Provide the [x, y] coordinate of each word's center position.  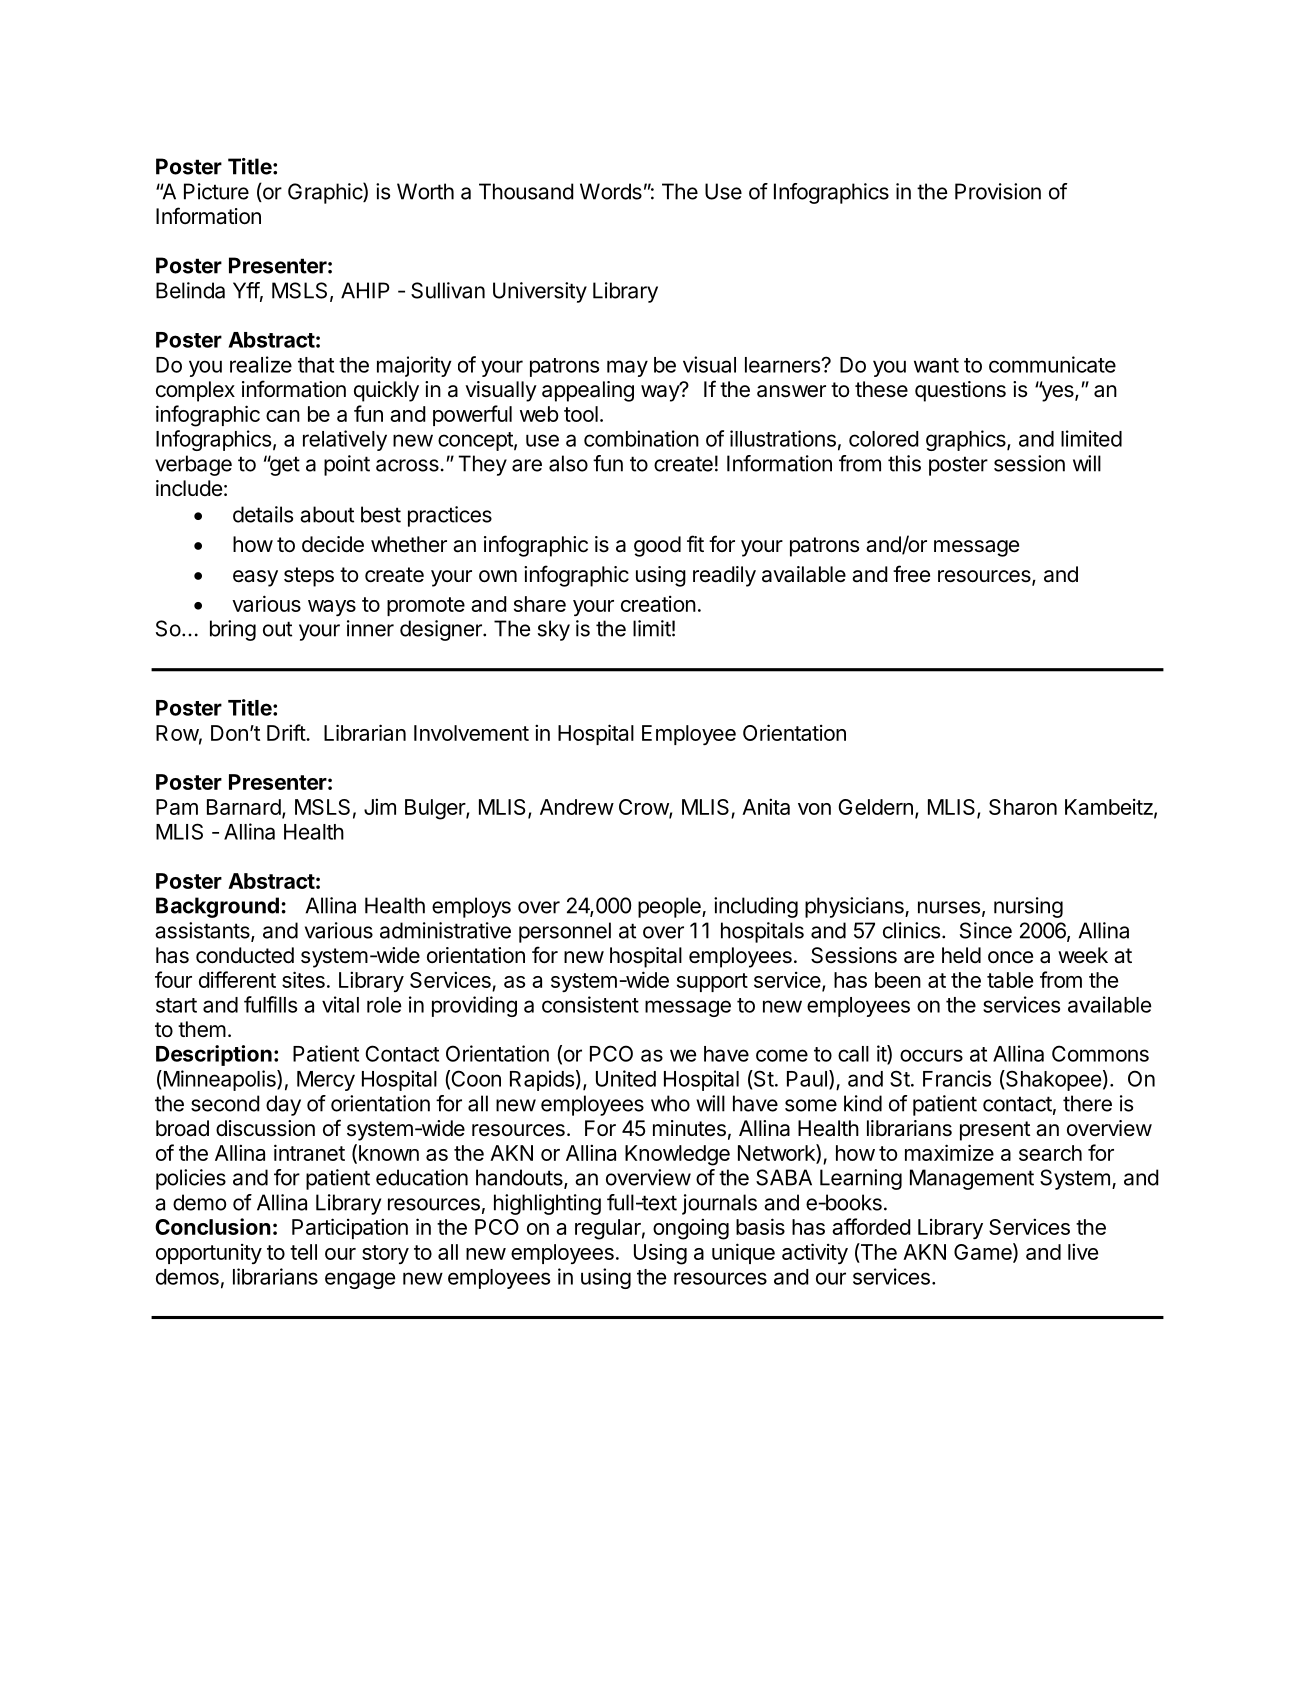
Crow [644, 808]
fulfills [270, 1004]
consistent [590, 1004]
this [904, 463]
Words [611, 191]
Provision [998, 191]
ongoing [691, 1229]
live [1083, 1251]
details [263, 514]
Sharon [1023, 807]
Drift [287, 732]
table [1010, 980]
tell [303, 1252]
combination [641, 438]
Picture [216, 191]
